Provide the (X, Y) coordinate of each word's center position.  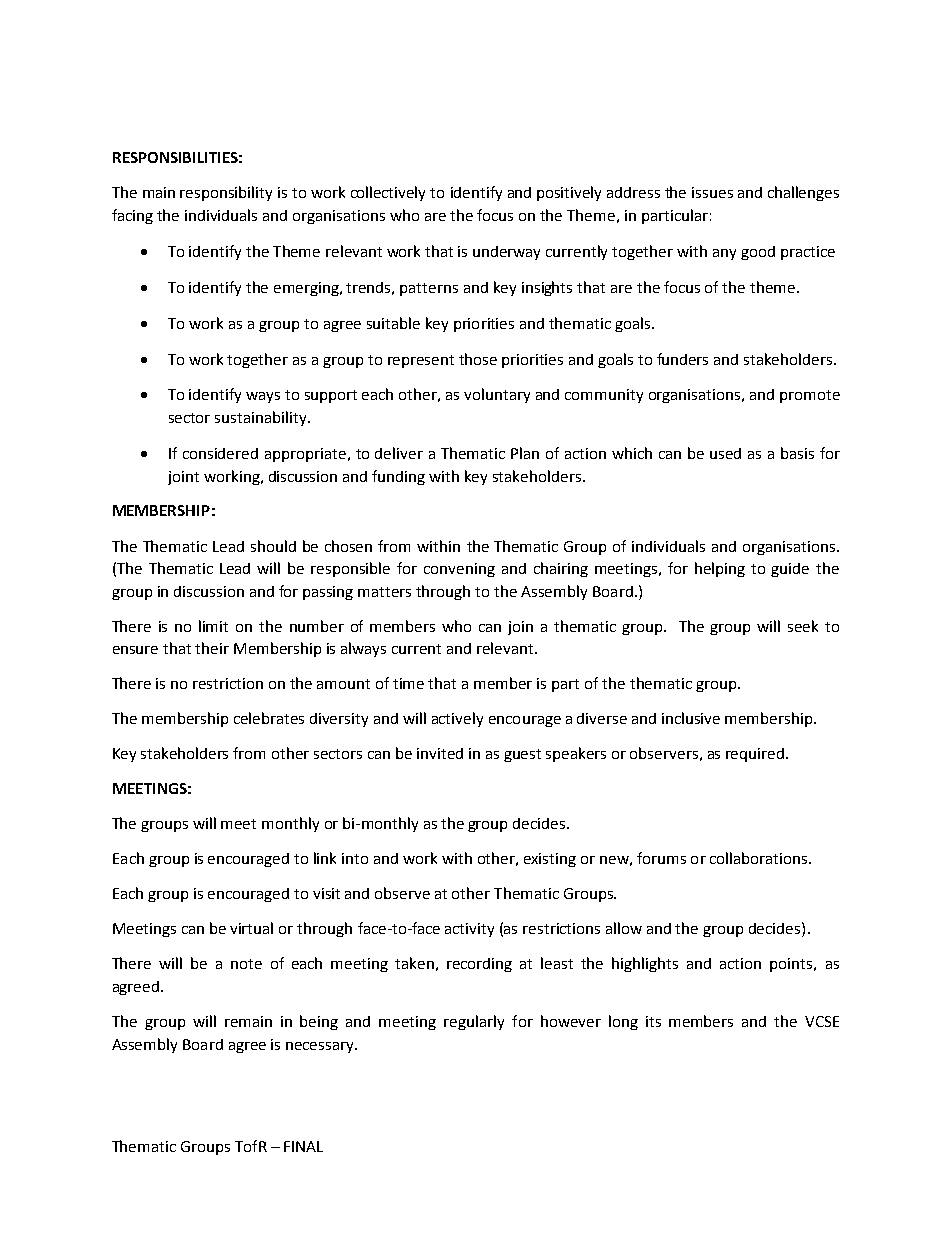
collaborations (760, 858)
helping (720, 569)
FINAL (303, 1146)
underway (506, 253)
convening (459, 570)
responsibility (226, 193)
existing (550, 860)
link (325, 858)
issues (712, 192)
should (273, 546)
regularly (474, 1022)
